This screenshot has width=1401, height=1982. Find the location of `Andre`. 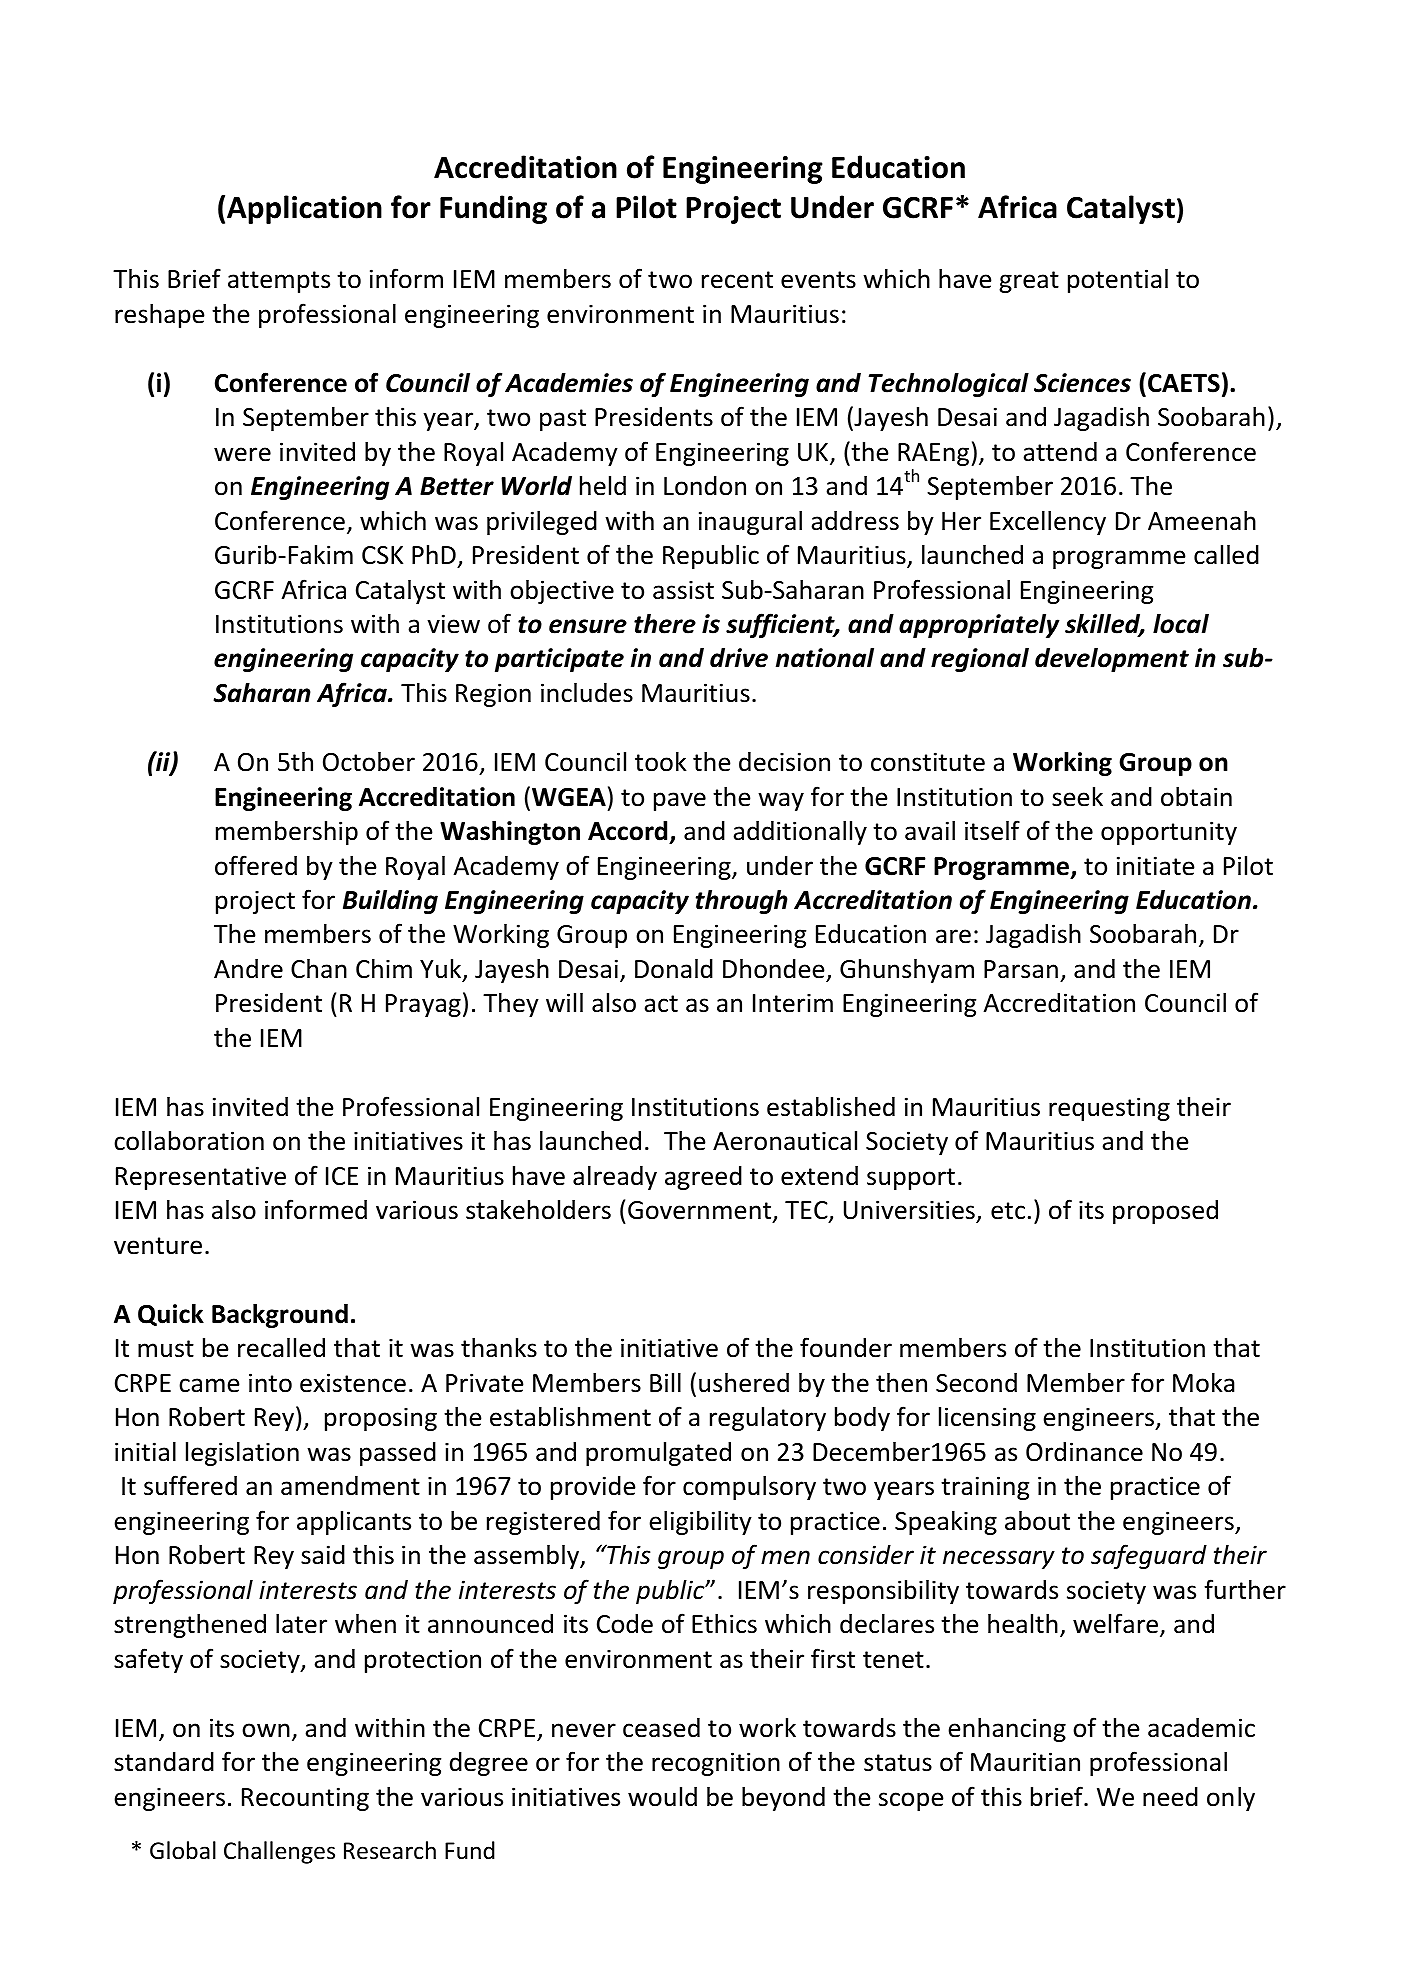

Andre is located at coordinates (248, 969).
